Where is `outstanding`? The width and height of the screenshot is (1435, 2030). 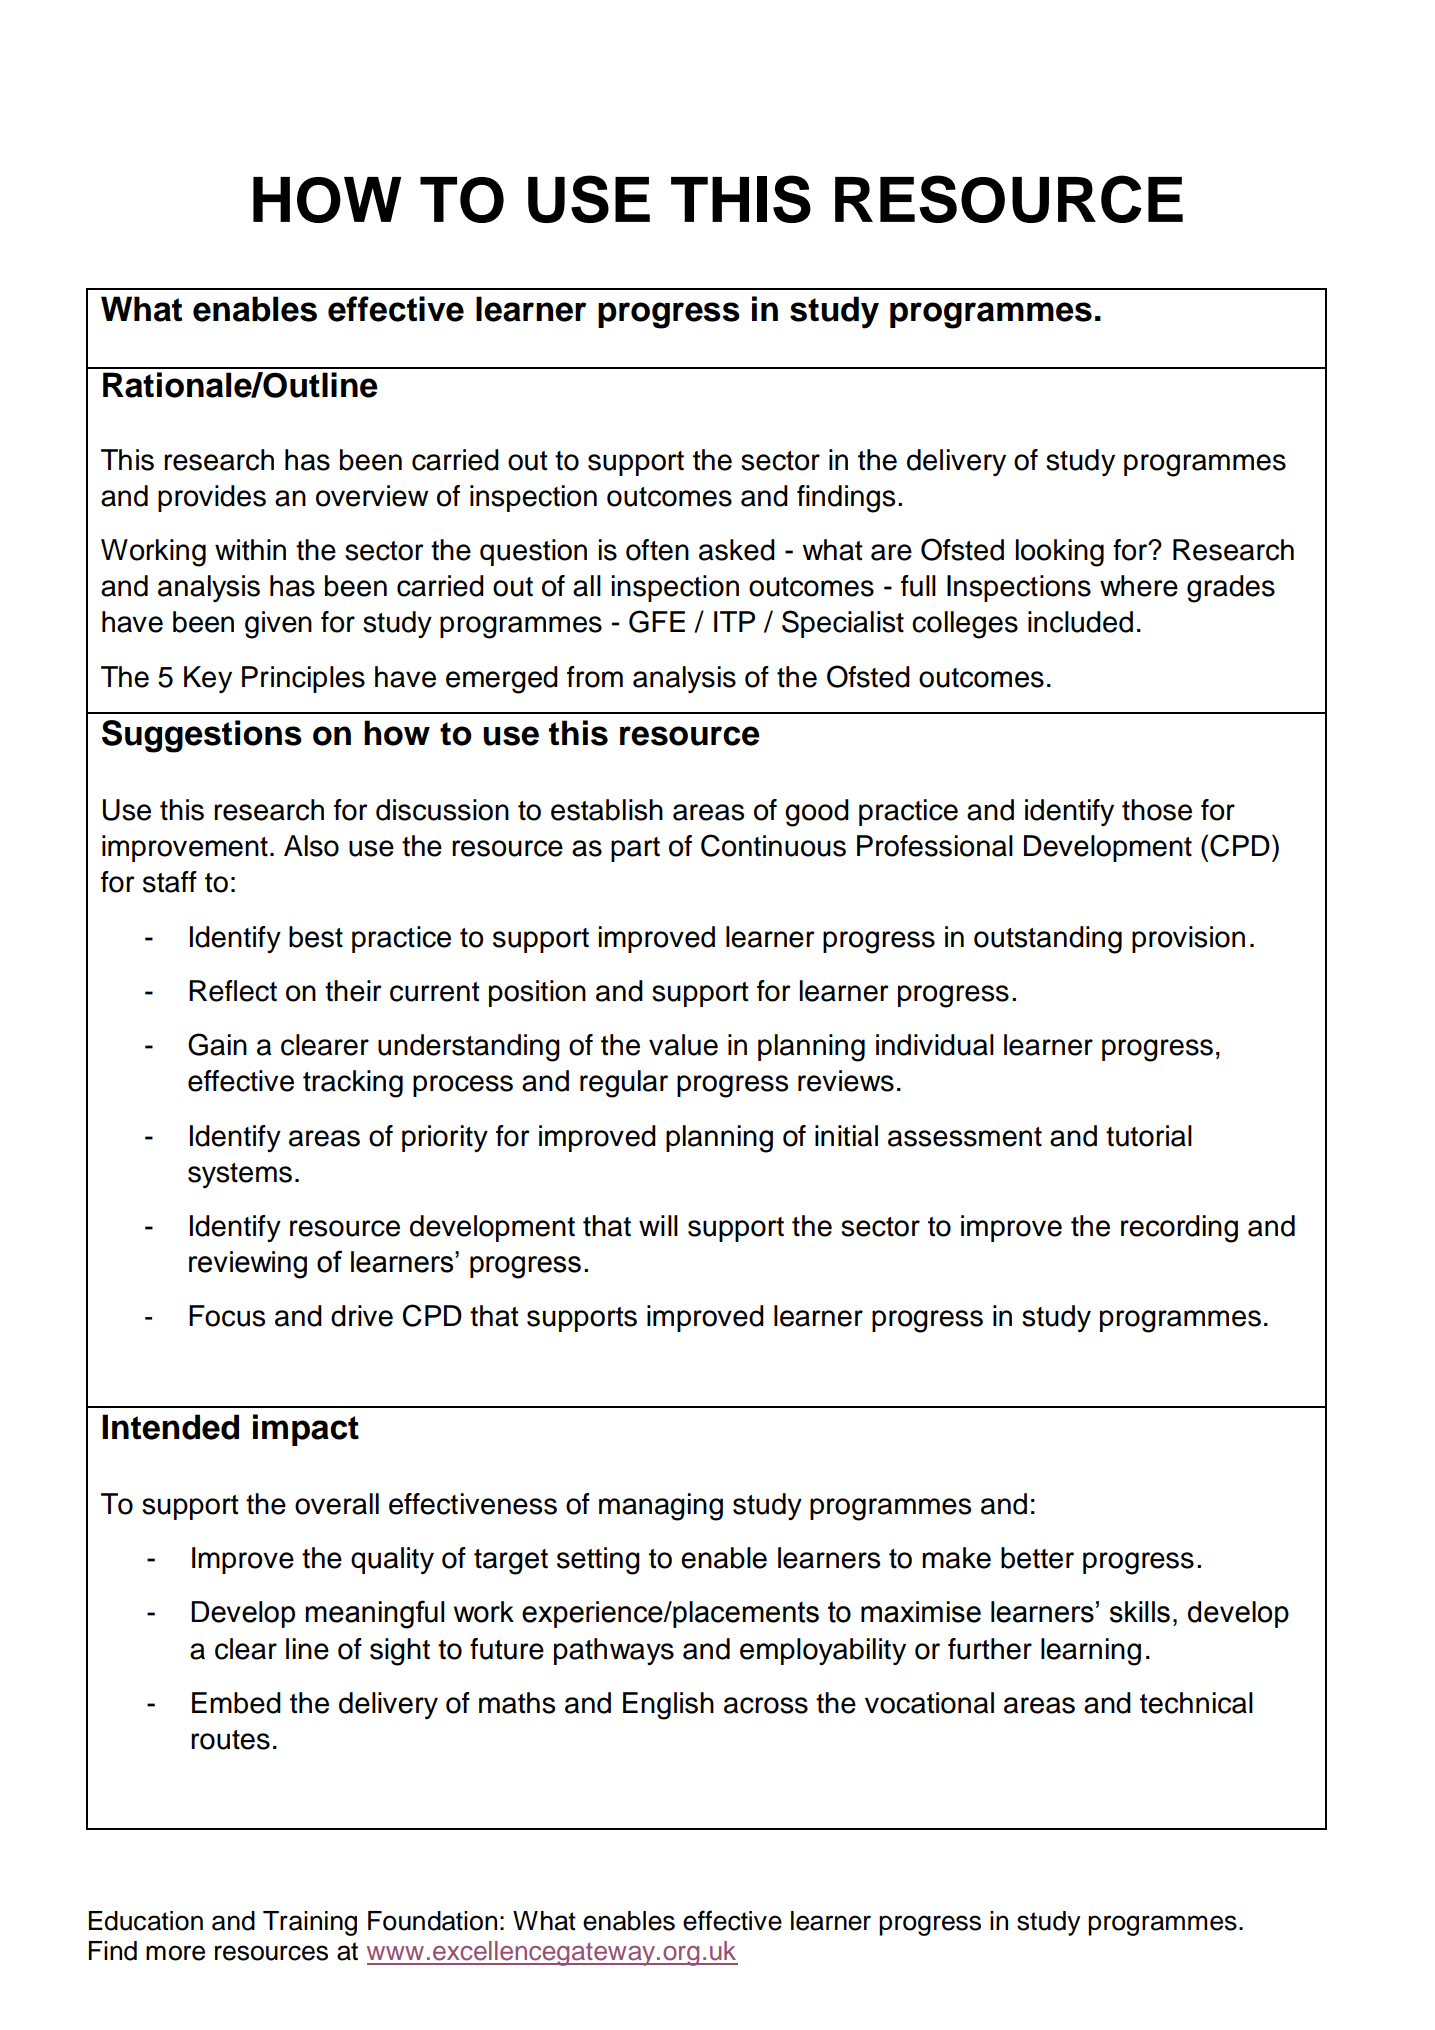 outstanding is located at coordinates (1048, 940).
